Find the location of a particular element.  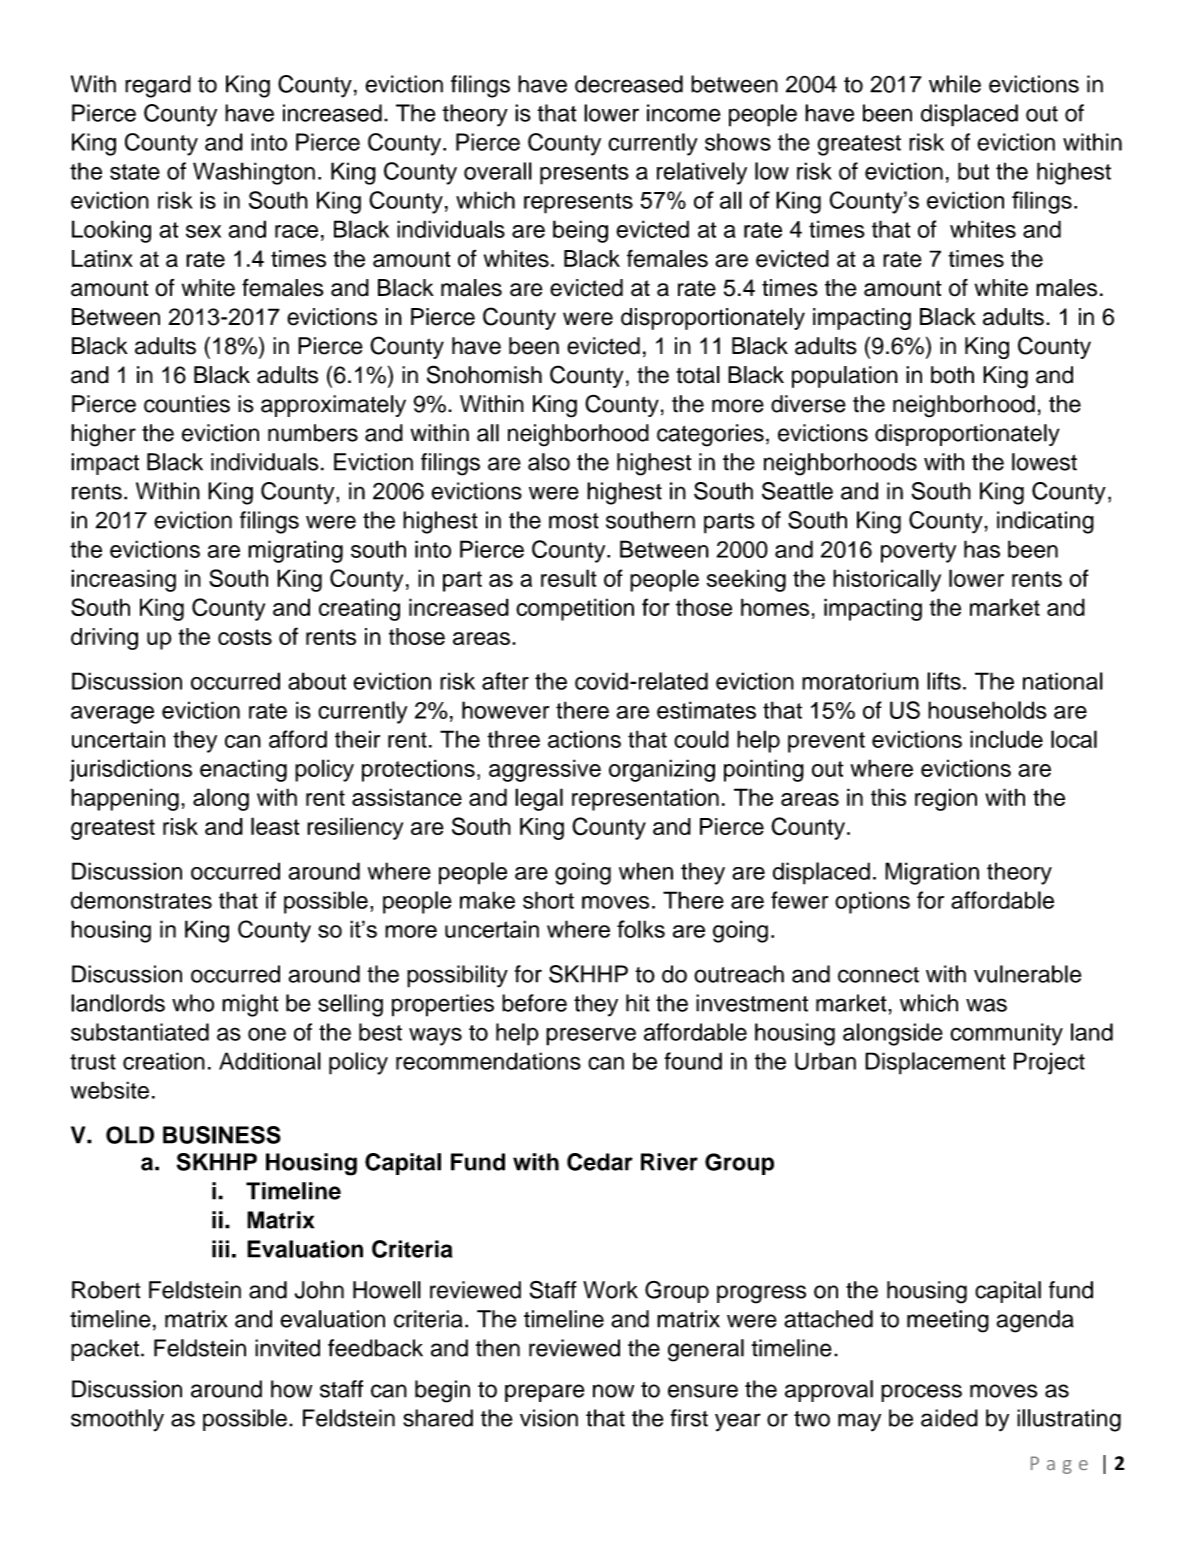

lifts is located at coordinates (944, 681).
